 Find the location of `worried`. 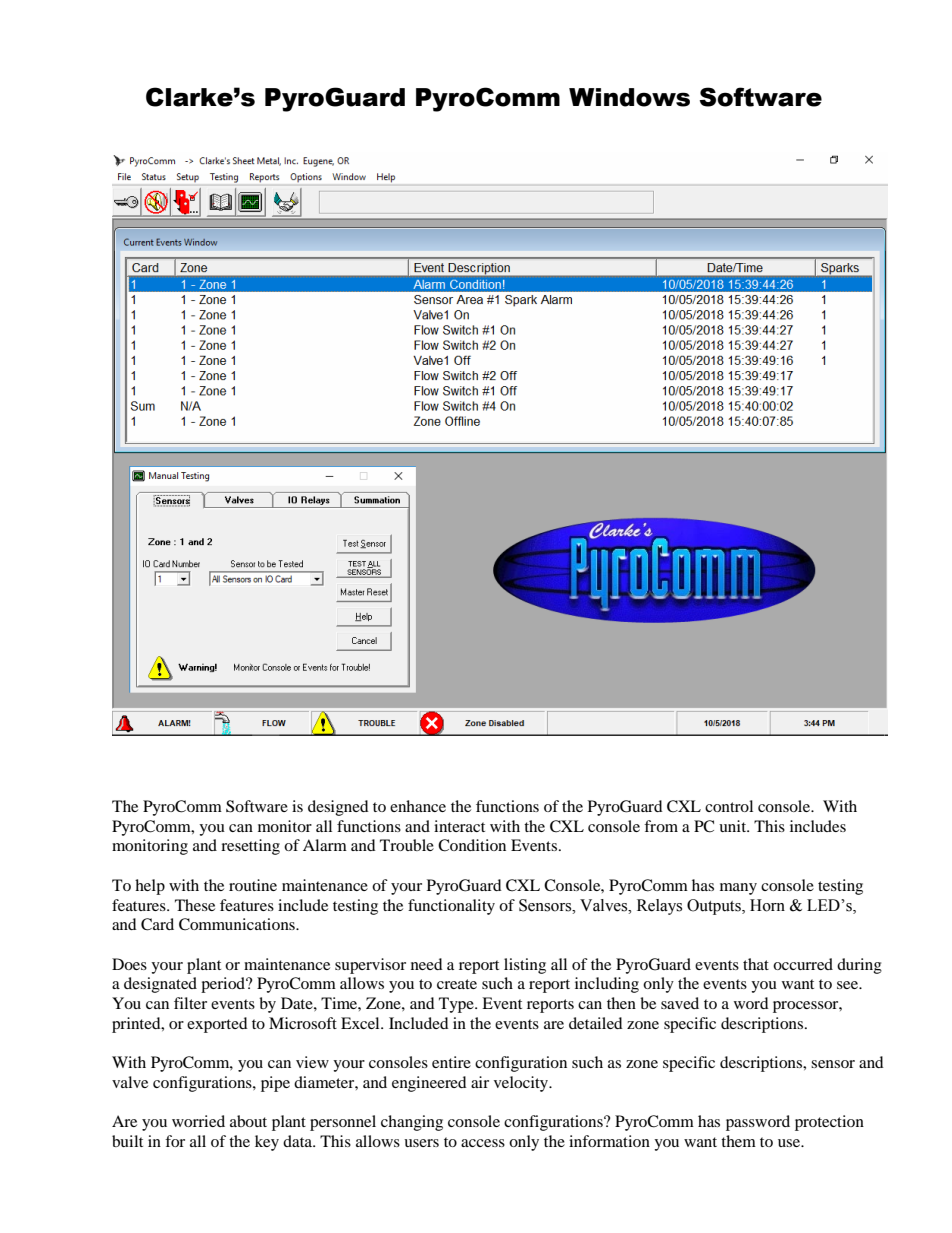

worried is located at coordinates (198, 1121).
